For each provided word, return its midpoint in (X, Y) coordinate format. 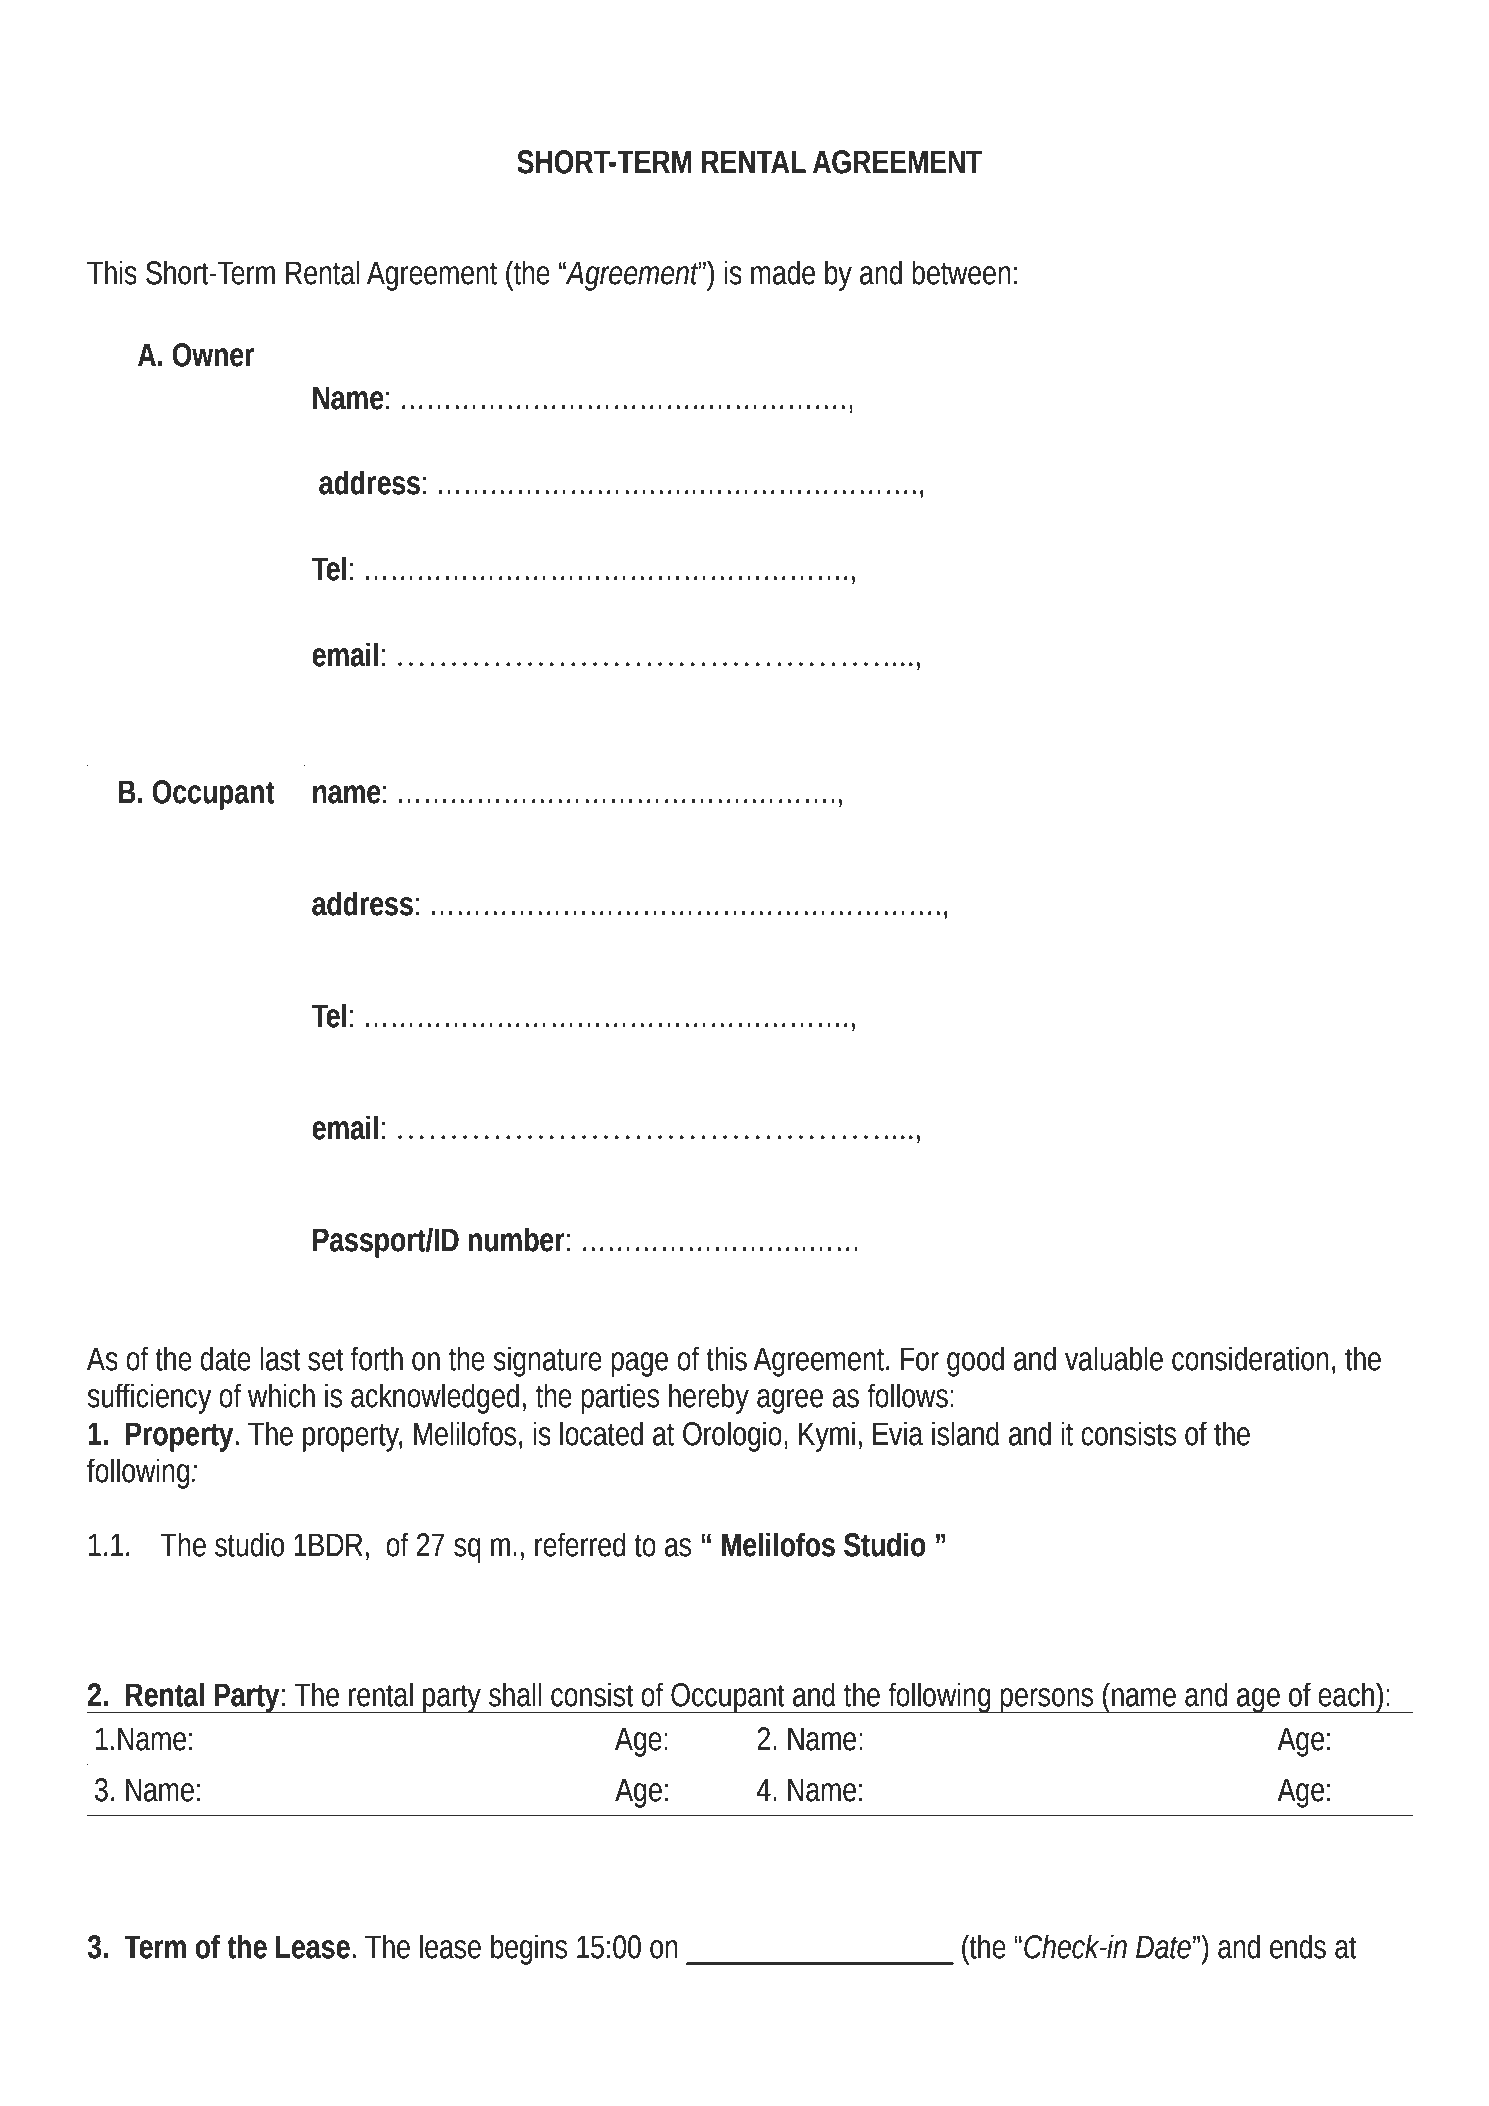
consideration (1250, 1358)
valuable (1114, 1358)
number (516, 1239)
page (639, 1364)
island (965, 1433)
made (783, 272)
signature (547, 1361)
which (281, 1395)
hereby (709, 1398)
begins (529, 1949)
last (280, 1358)
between (961, 272)
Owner (213, 355)
